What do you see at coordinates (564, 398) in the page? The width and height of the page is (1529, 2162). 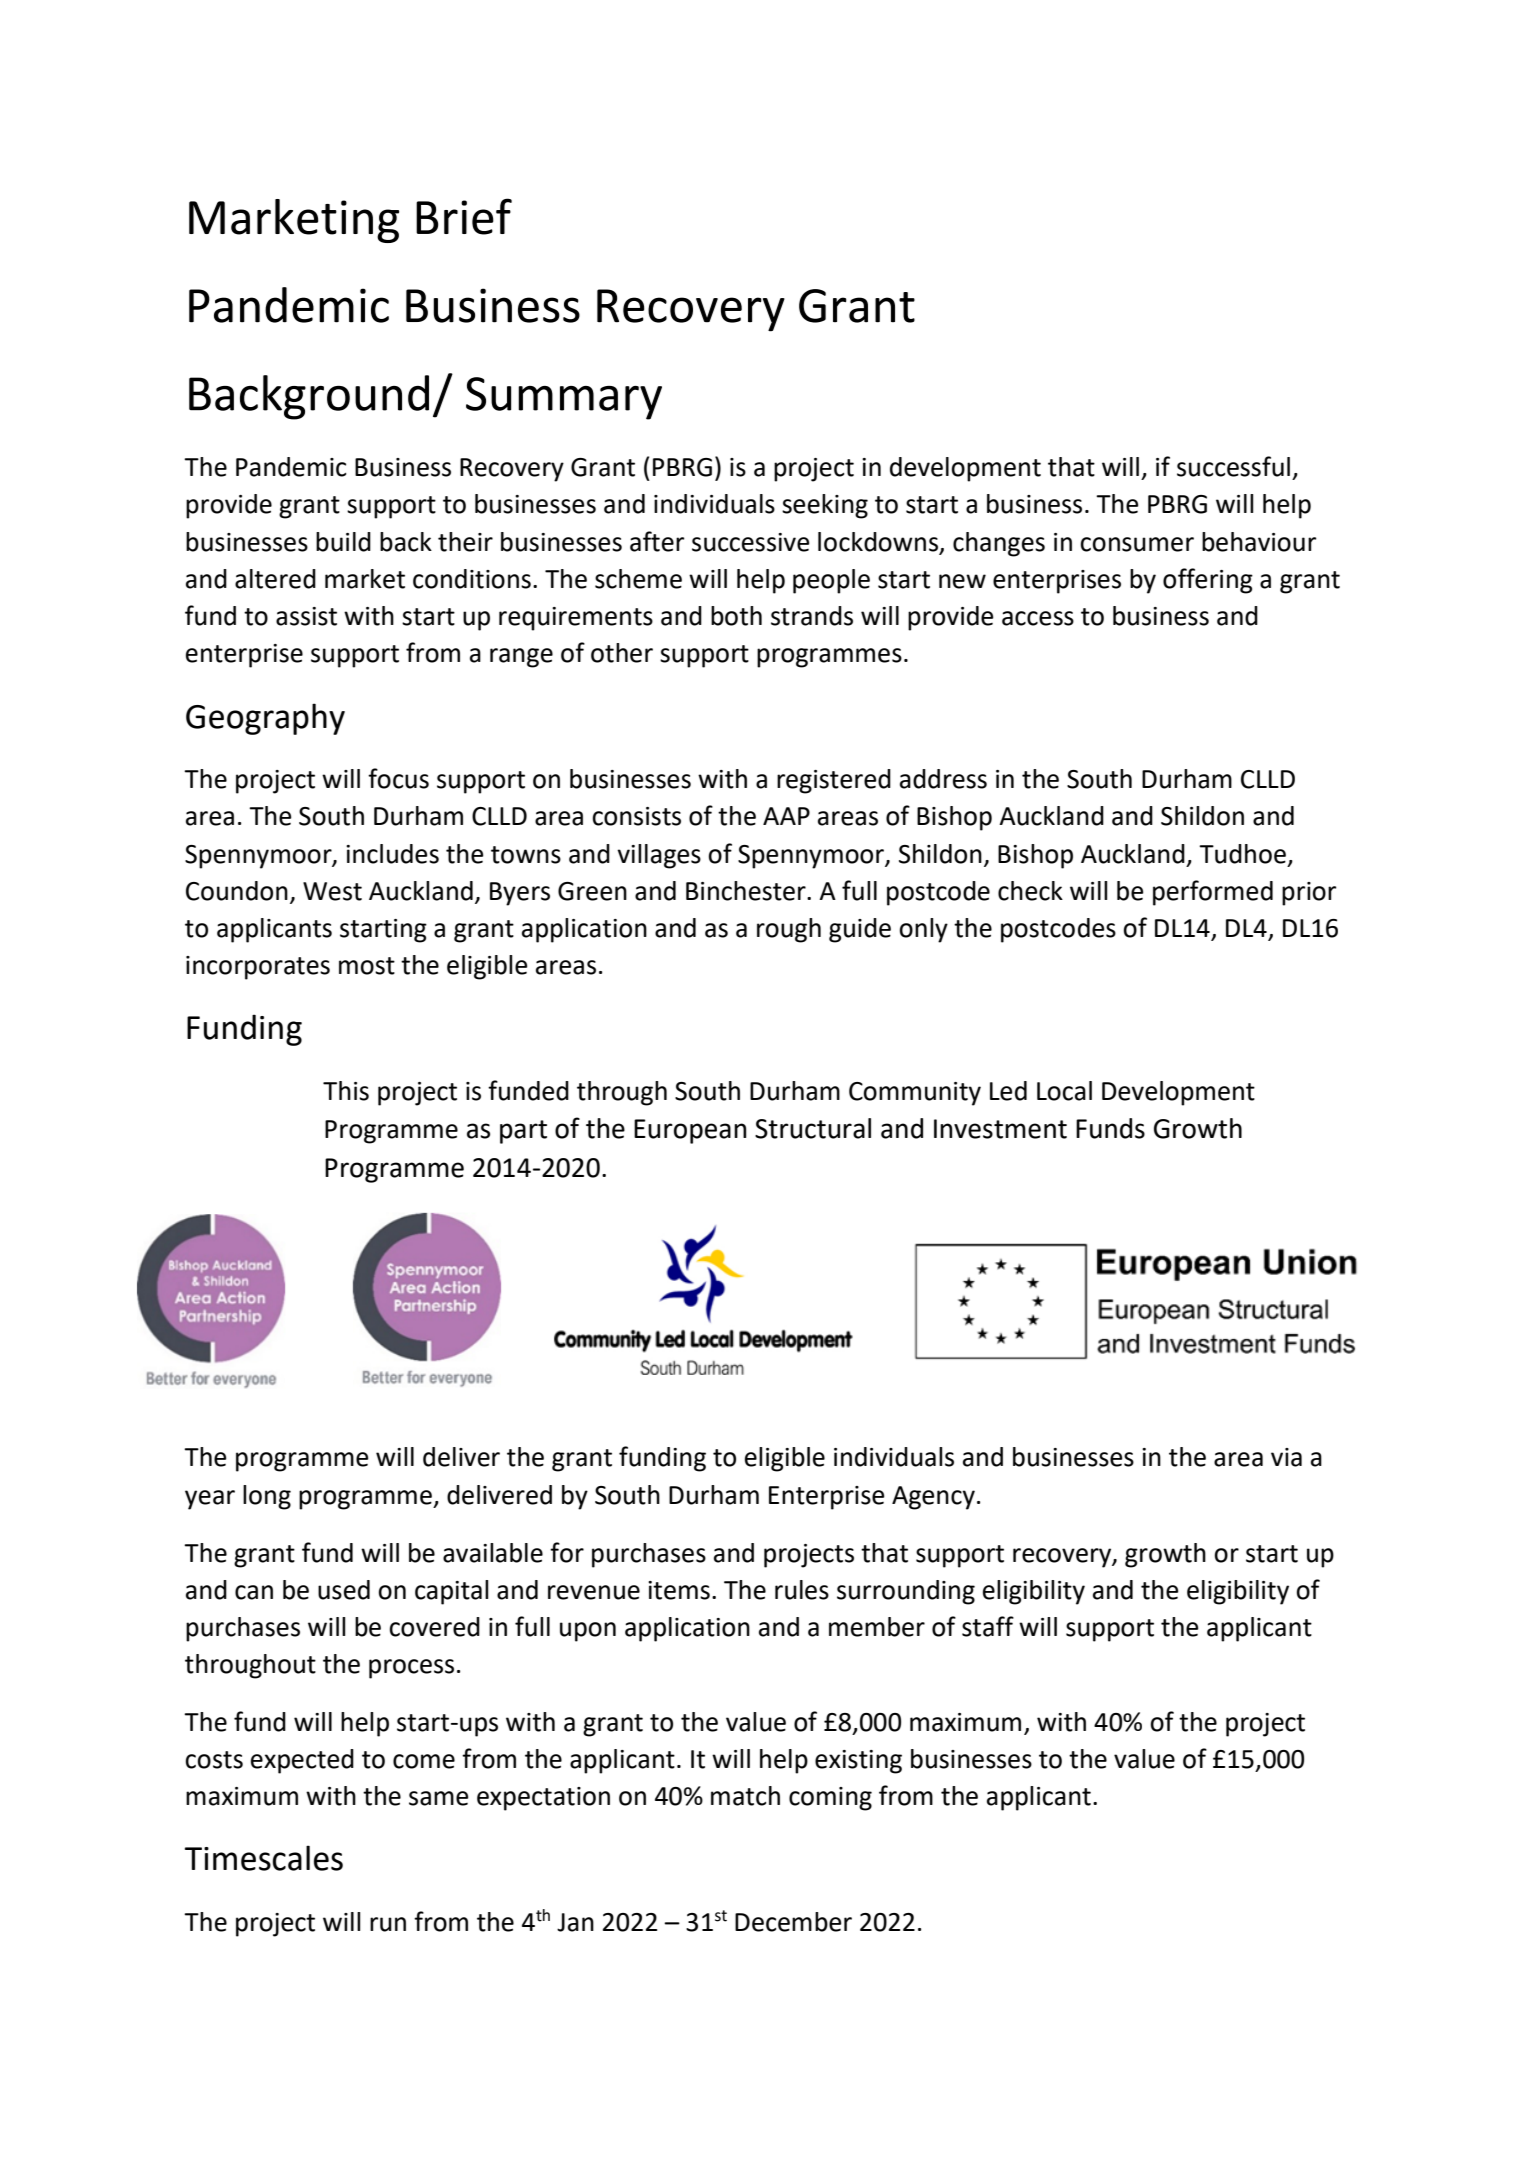 I see `Summary` at bounding box center [564, 398].
